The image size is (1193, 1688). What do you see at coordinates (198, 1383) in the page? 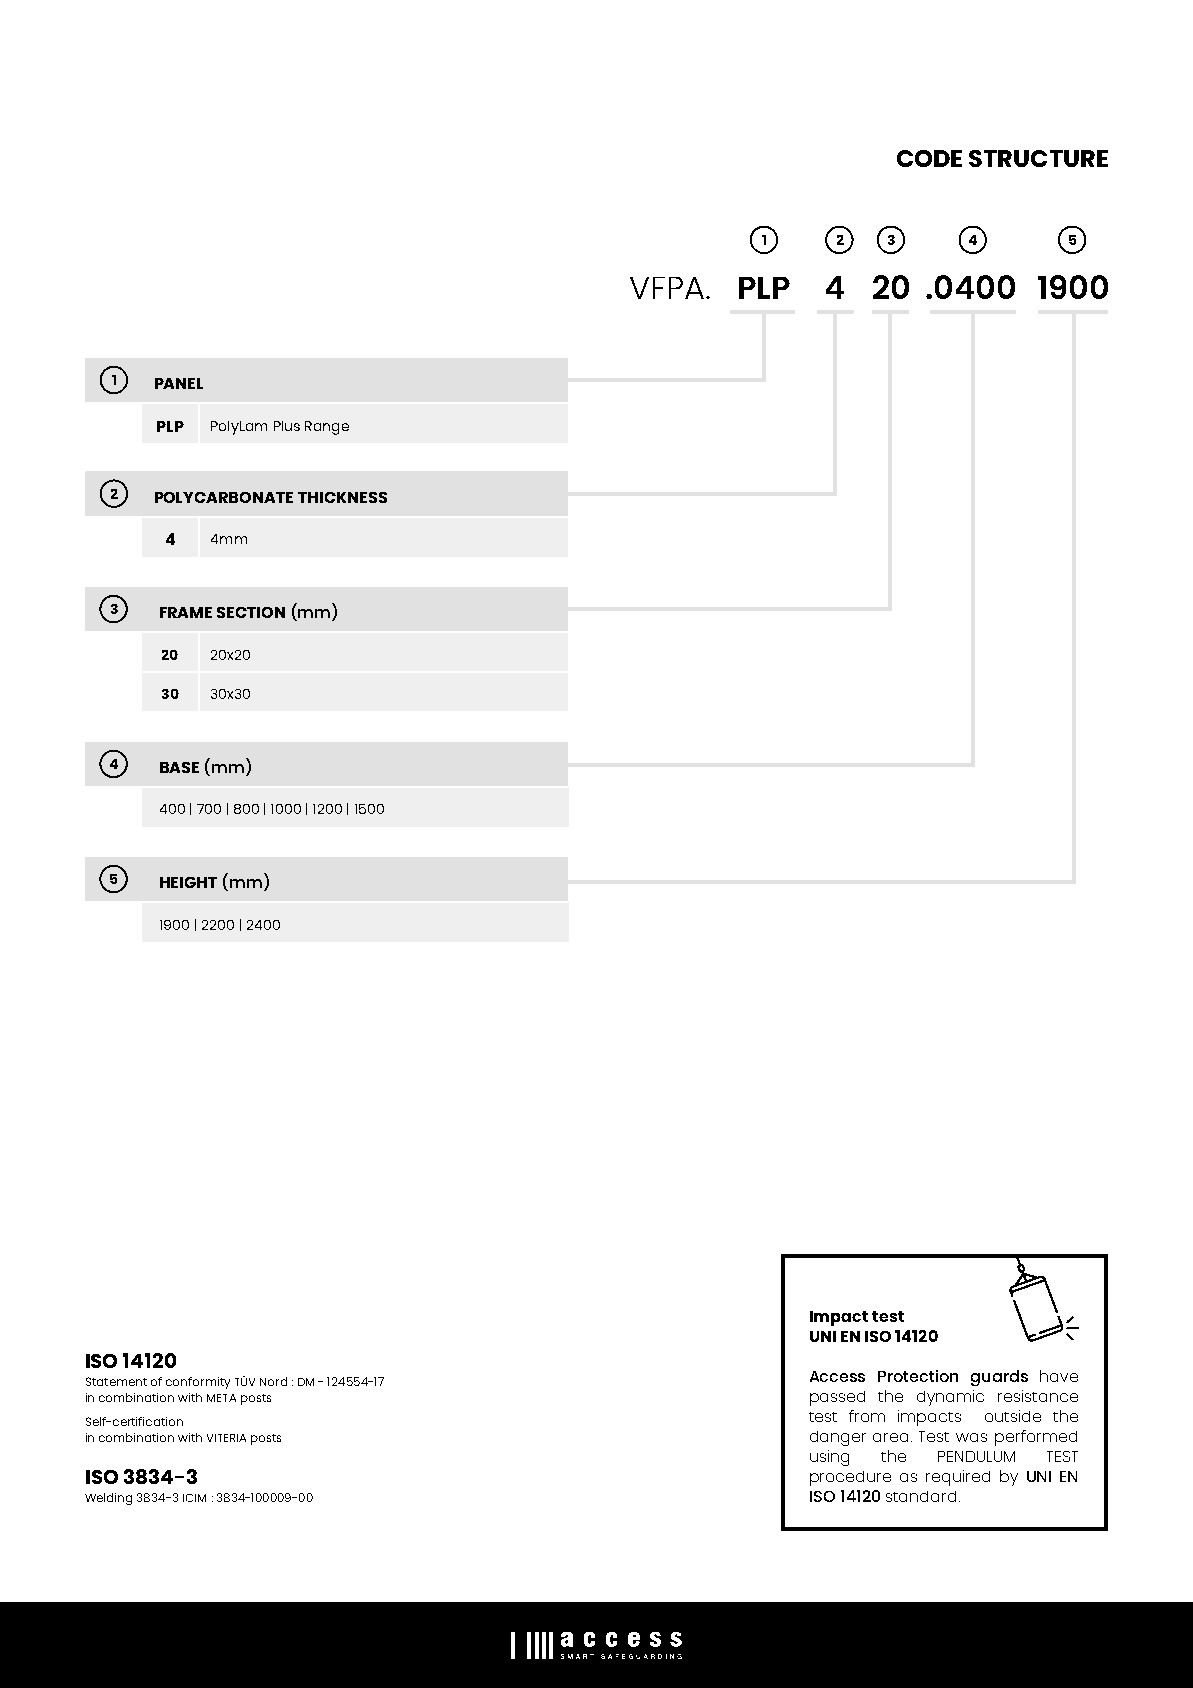
I see `conformity` at bounding box center [198, 1383].
